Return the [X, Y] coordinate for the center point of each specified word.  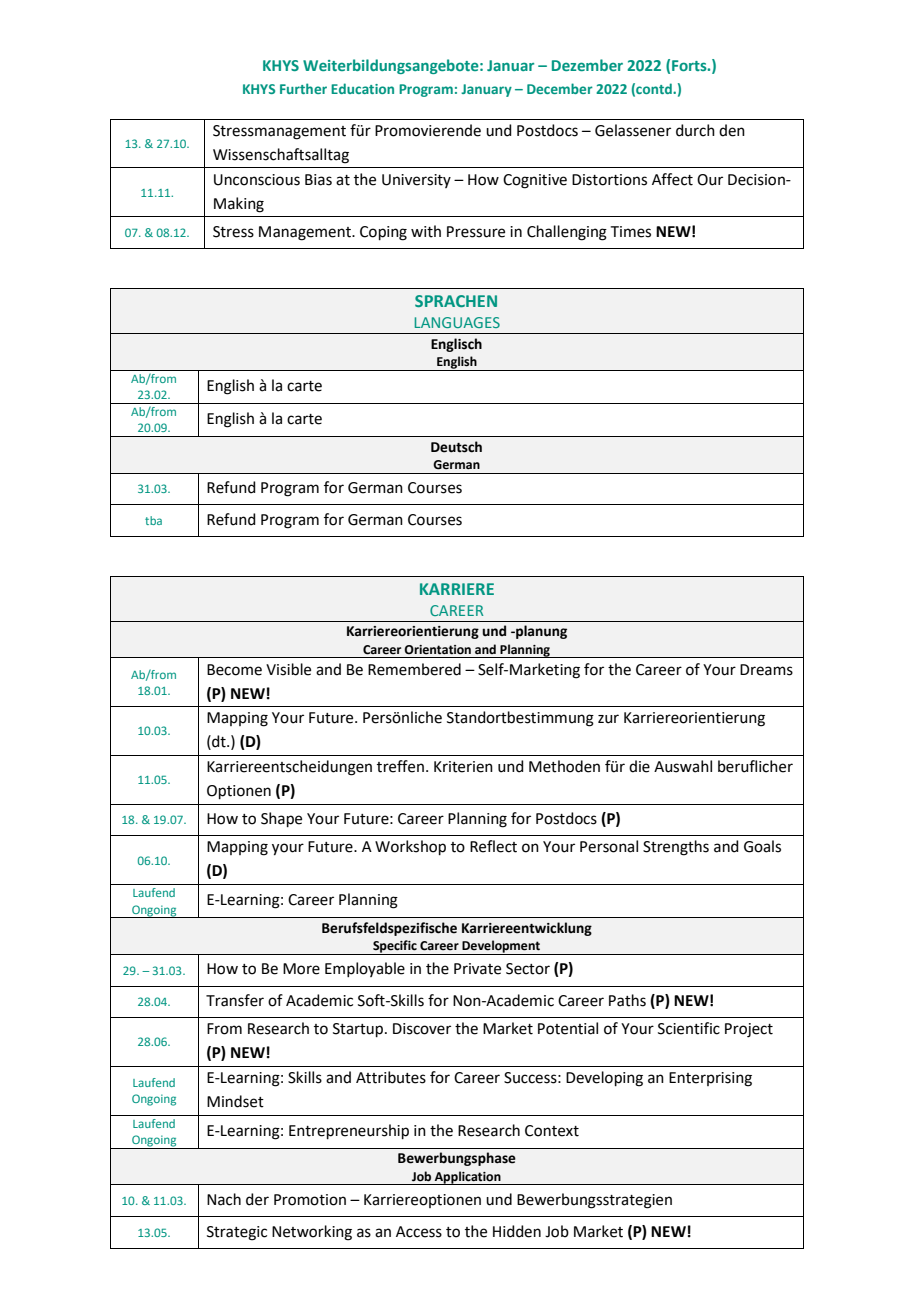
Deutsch [456, 447]
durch [695, 130]
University [416, 181]
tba [153, 520]
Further [303, 88]
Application [468, 1178]
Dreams [766, 670]
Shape [281, 819]
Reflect [493, 846]
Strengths [676, 848]
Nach [224, 1199]
